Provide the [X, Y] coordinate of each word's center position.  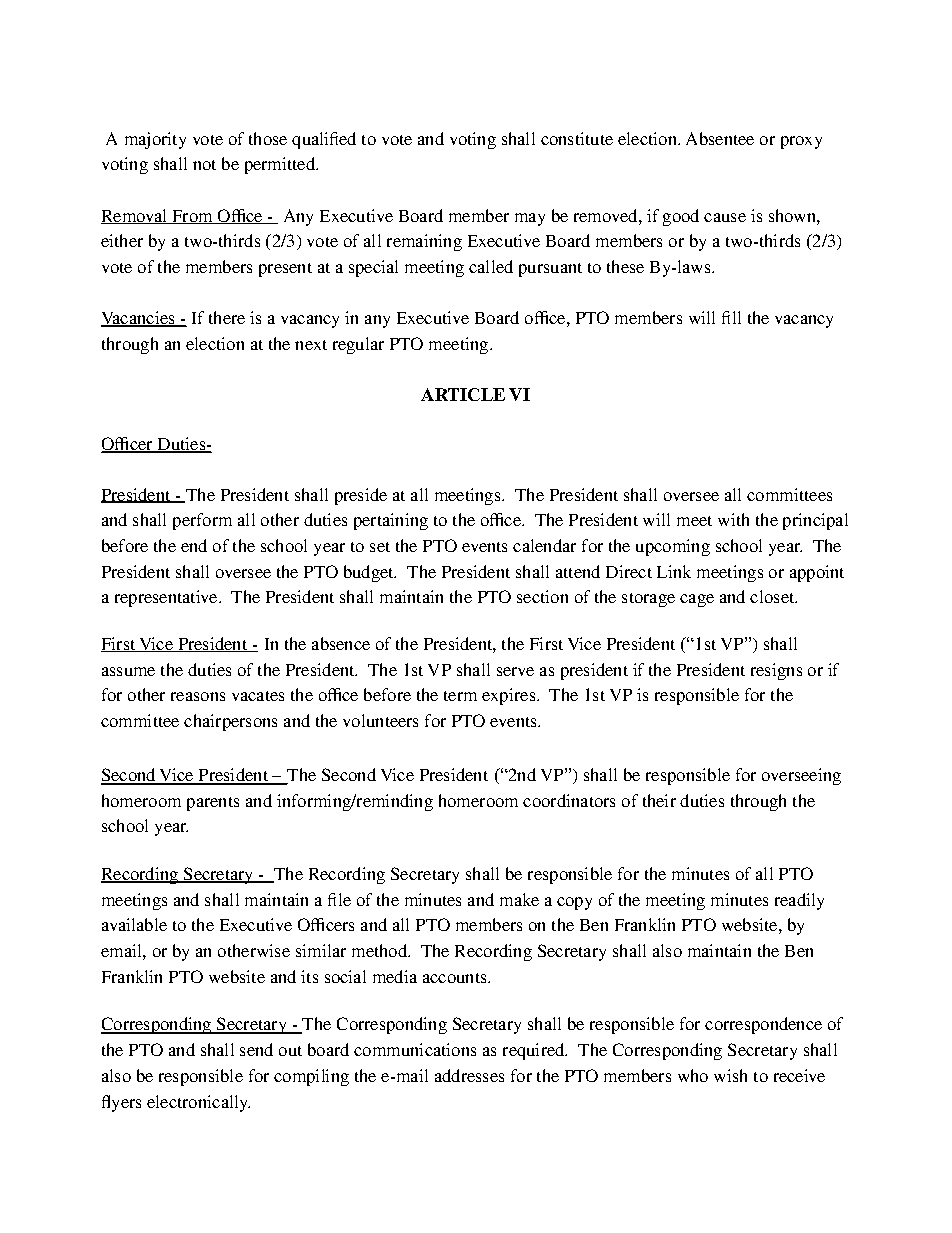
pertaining [391, 521]
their [659, 800]
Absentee [720, 138]
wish [730, 1075]
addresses [469, 1075]
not [204, 165]
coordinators [569, 800]
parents [213, 804]
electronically [198, 1103]
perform [202, 521]
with [733, 519]
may [530, 219]
